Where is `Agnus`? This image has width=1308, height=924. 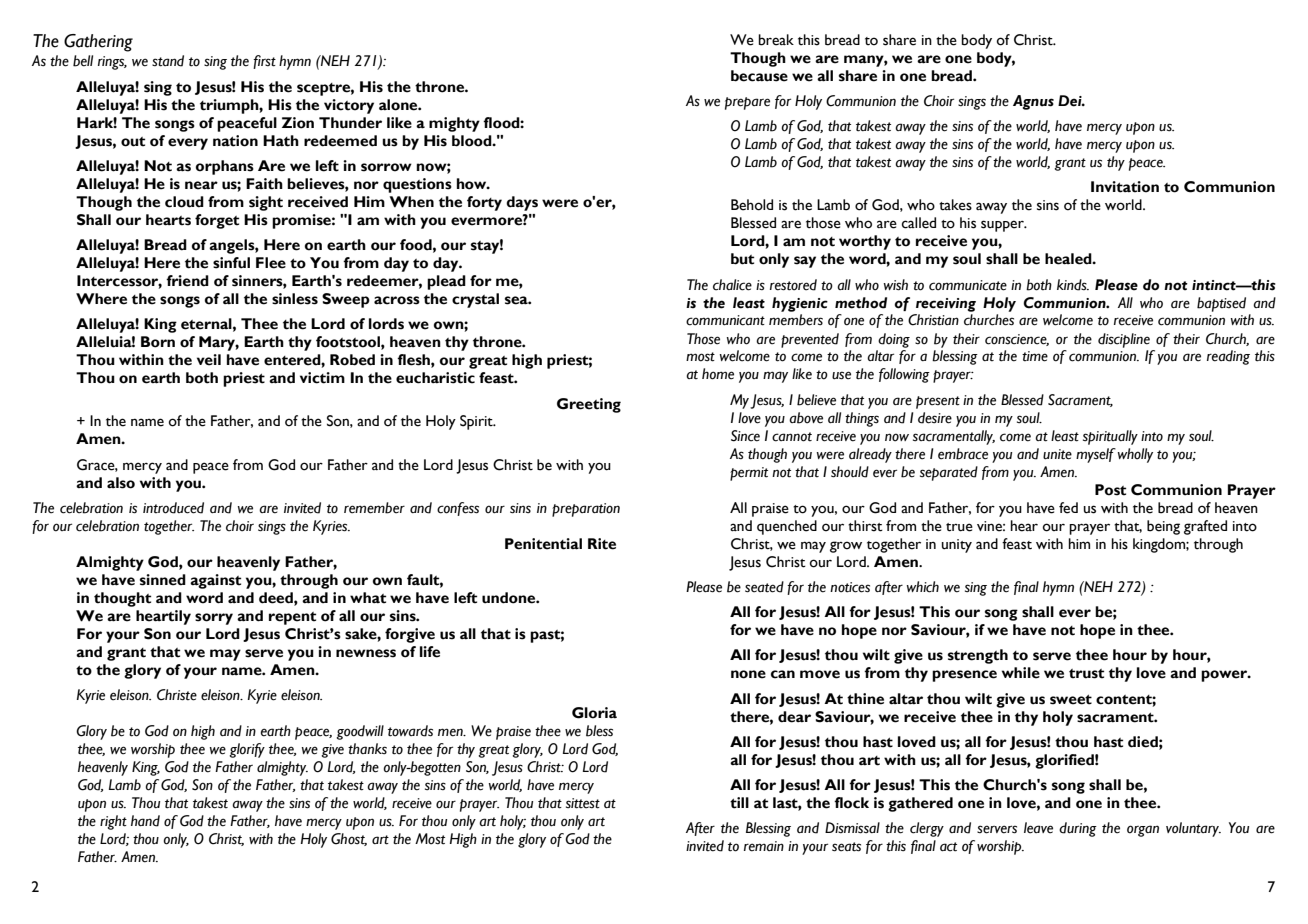 Agnus is located at coordinates (1033, 102).
